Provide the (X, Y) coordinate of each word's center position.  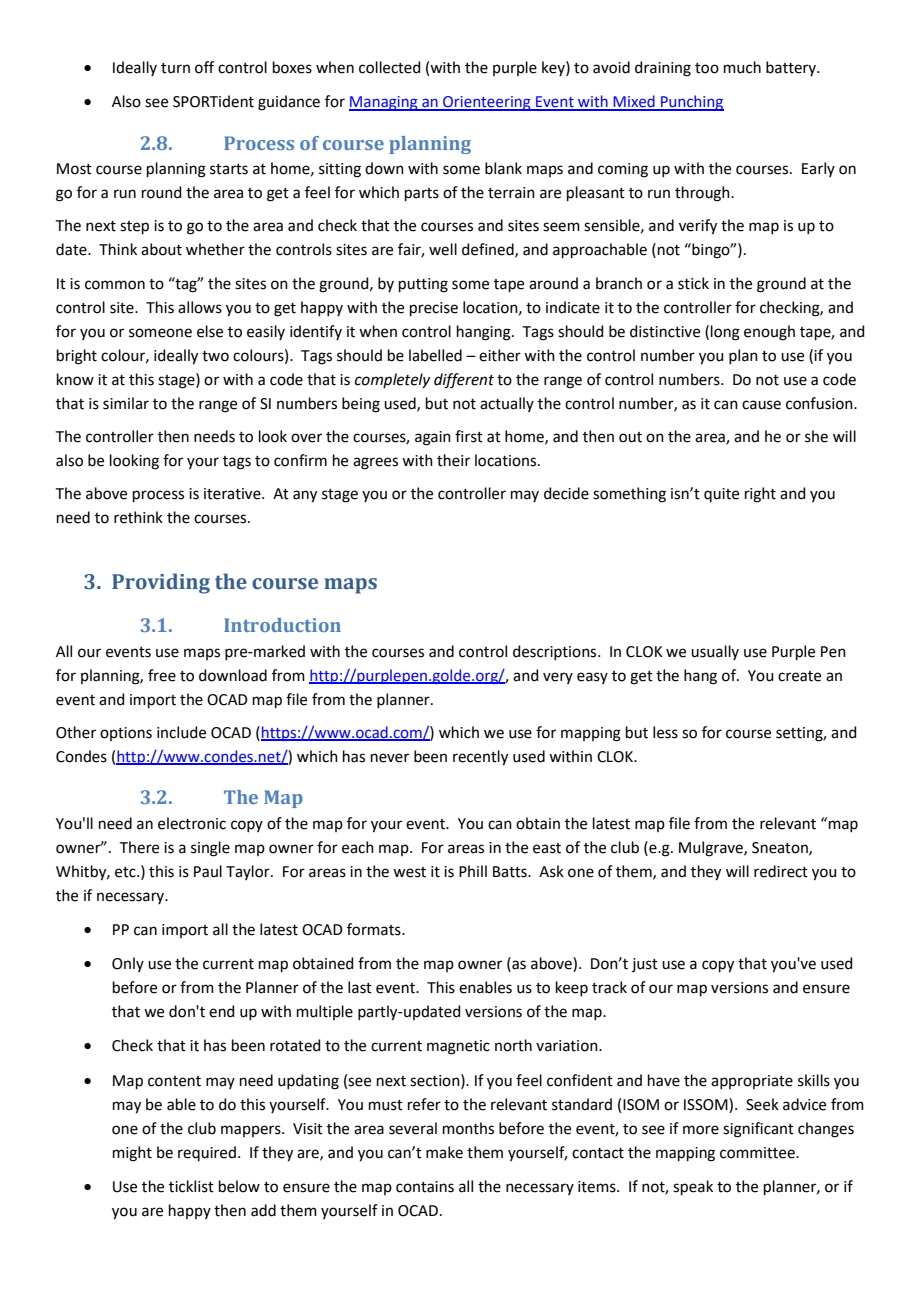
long (725, 333)
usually (715, 652)
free (162, 675)
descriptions (556, 652)
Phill (473, 871)
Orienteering (487, 103)
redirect (781, 871)
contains (425, 1187)
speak (693, 1187)
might (132, 1154)
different (464, 381)
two (215, 356)
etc (126, 872)
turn (175, 68)
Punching (691, 103)
